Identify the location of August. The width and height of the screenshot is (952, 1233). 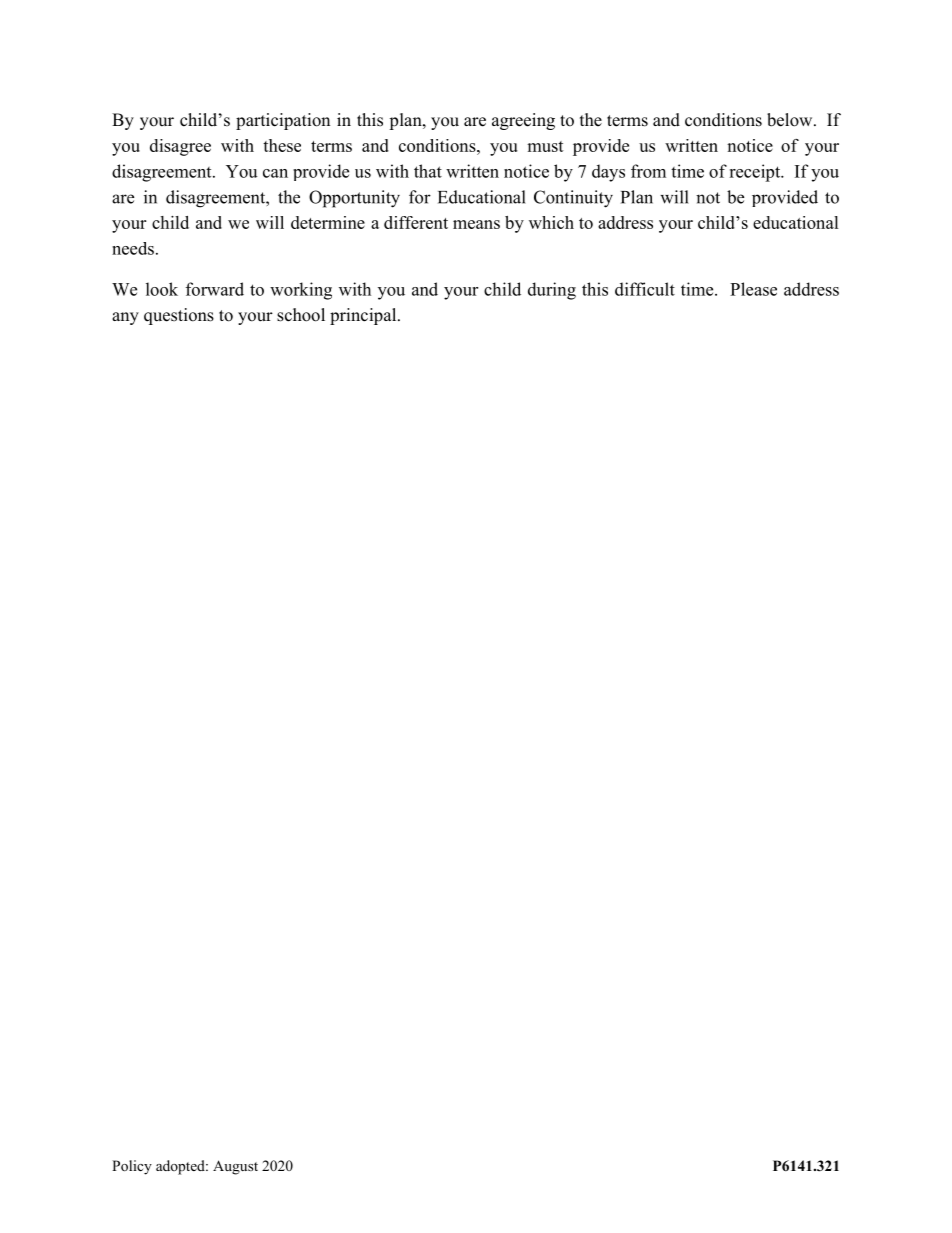
(235, 1167).
